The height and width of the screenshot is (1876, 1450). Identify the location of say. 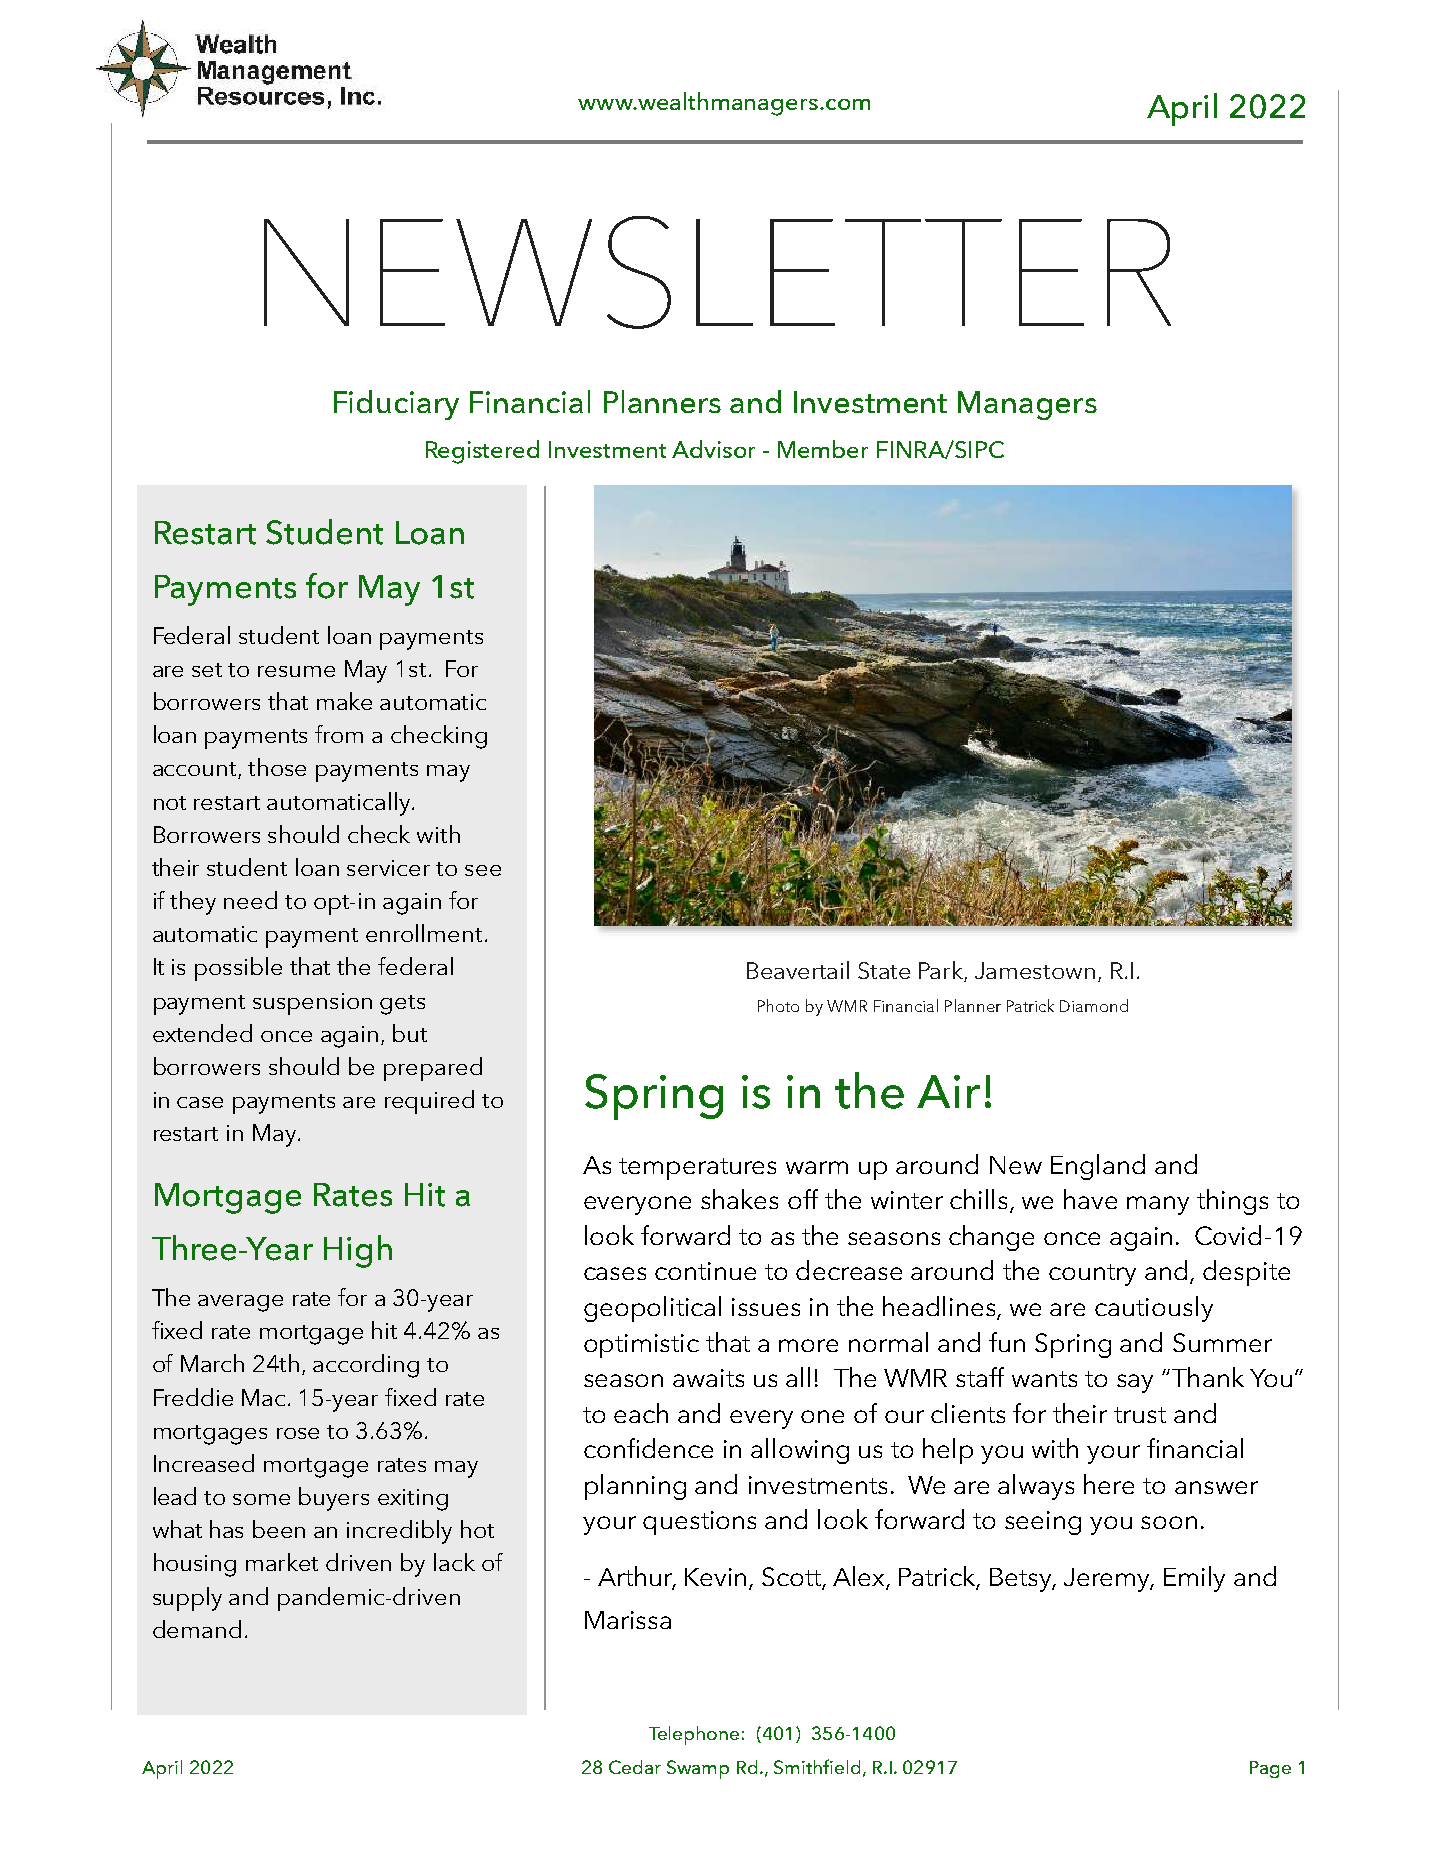
(1135, 1383).
